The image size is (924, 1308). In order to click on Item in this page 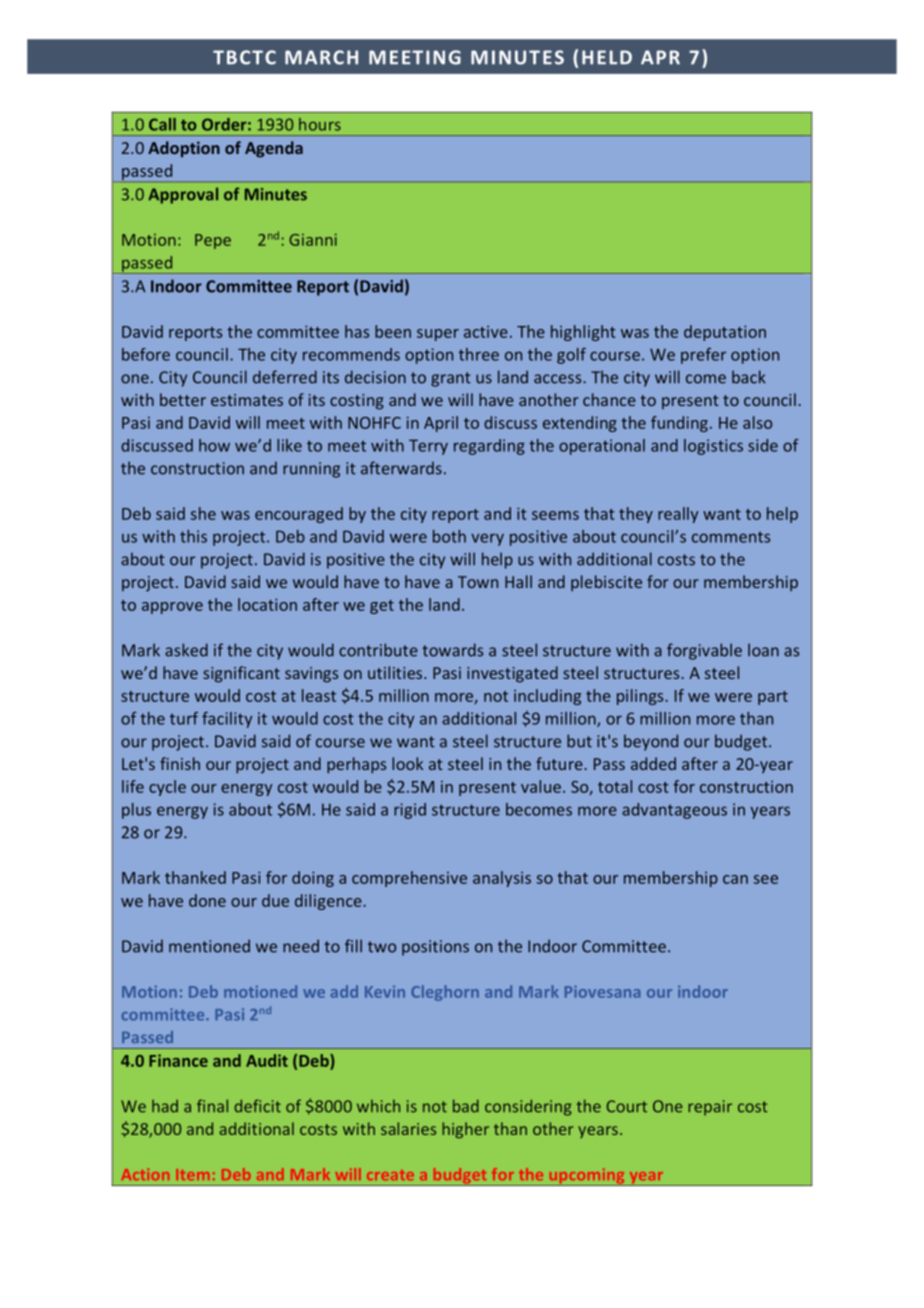, I will do `click(192, 1174)`.
